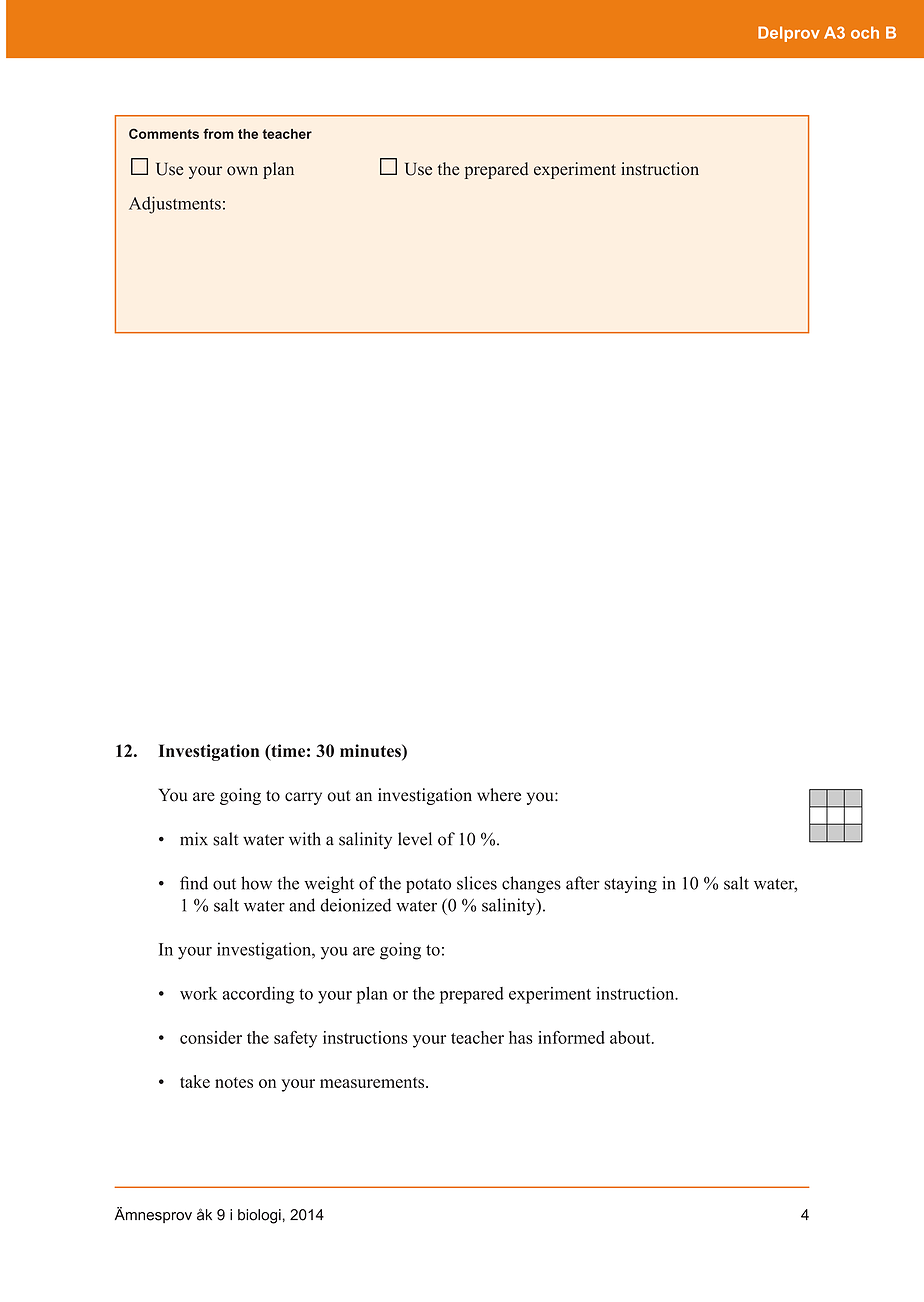 This screenshot has width=924, height=1302. What do you see at coordinates (303, 798) in the screenshot?
I see `carry` at bounding box center [303, 798].
